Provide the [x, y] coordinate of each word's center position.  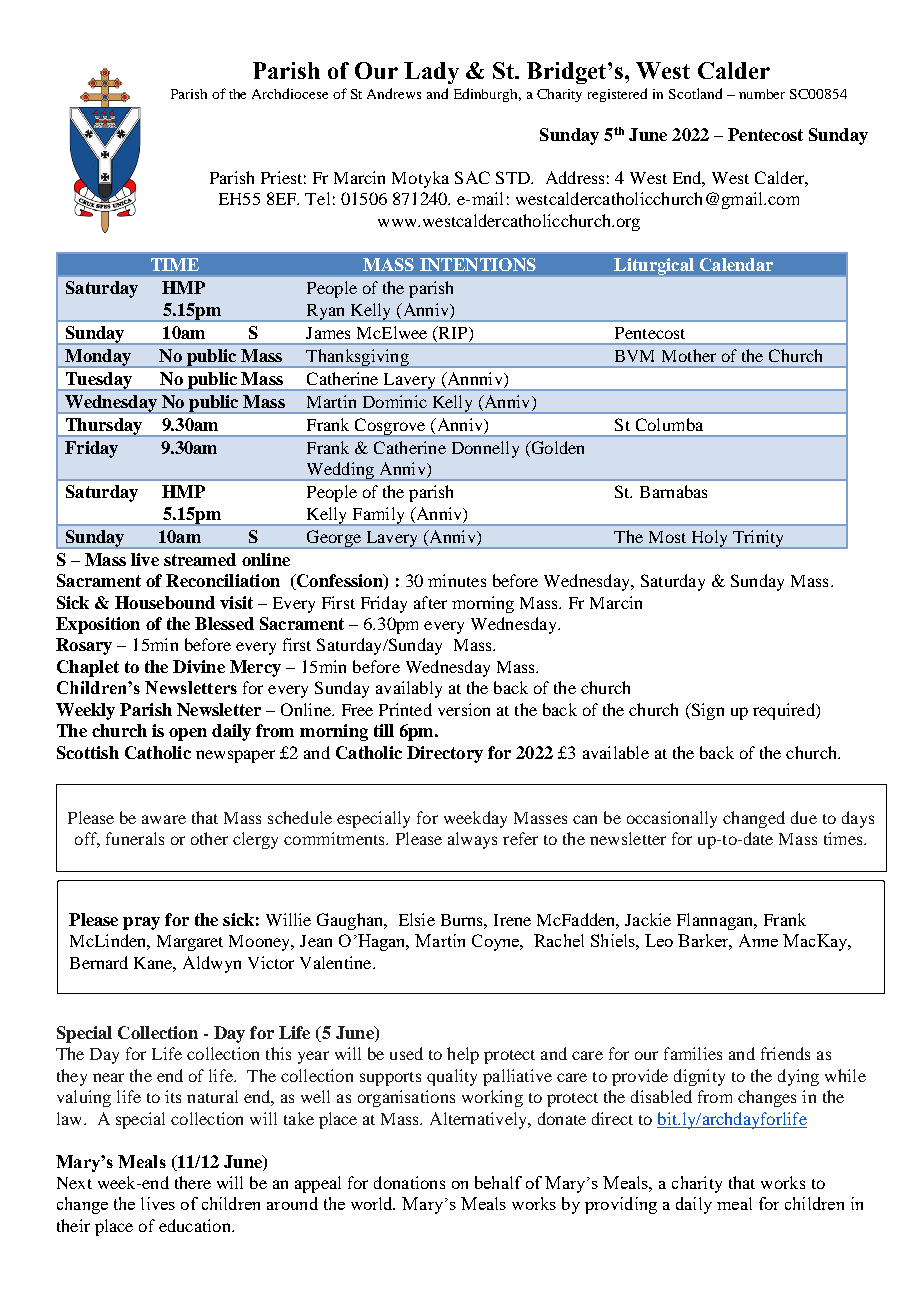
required [785, 711]
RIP [453, 332]
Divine [199, 666]
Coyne [497, 942]
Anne [758, 940]
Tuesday [98, 381]
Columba [669, 424]
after [430, 602]
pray [141, 923]
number [762, 94]
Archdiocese [290, 93]
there [193, 1182]
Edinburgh [487, 95]
